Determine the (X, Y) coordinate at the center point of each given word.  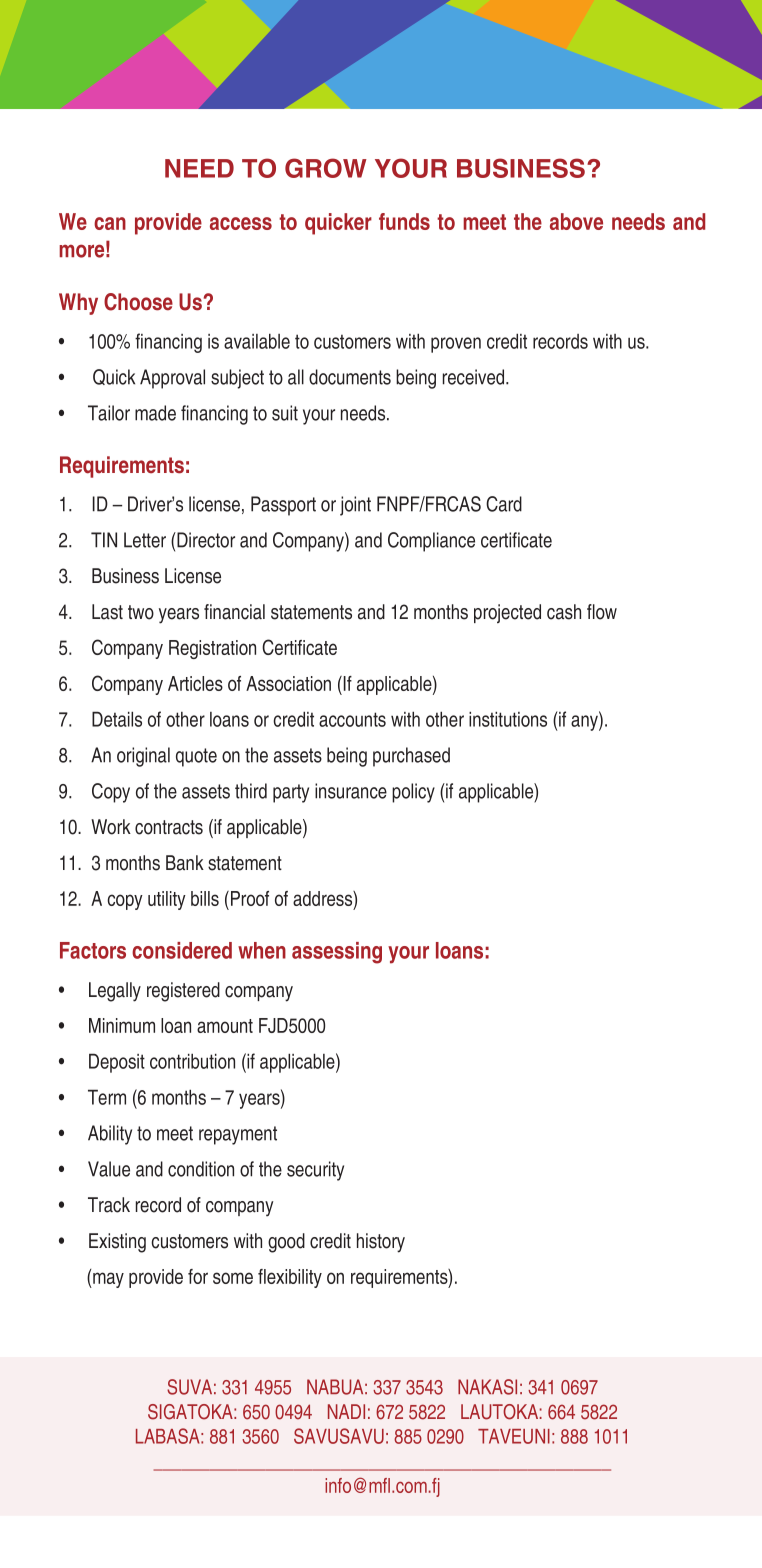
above (576, 221)
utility (167, 900)
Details (117, 719)
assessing (337, 953)
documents (350, 377)
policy (413, 793)
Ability (110, 1135)
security (315, 1171)
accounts (352, 719)
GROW (326, 168)
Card (504, 504)
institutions (508, 719)
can (110, 223)
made (155, 413)
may (107, 1280)
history (381, 1243)
